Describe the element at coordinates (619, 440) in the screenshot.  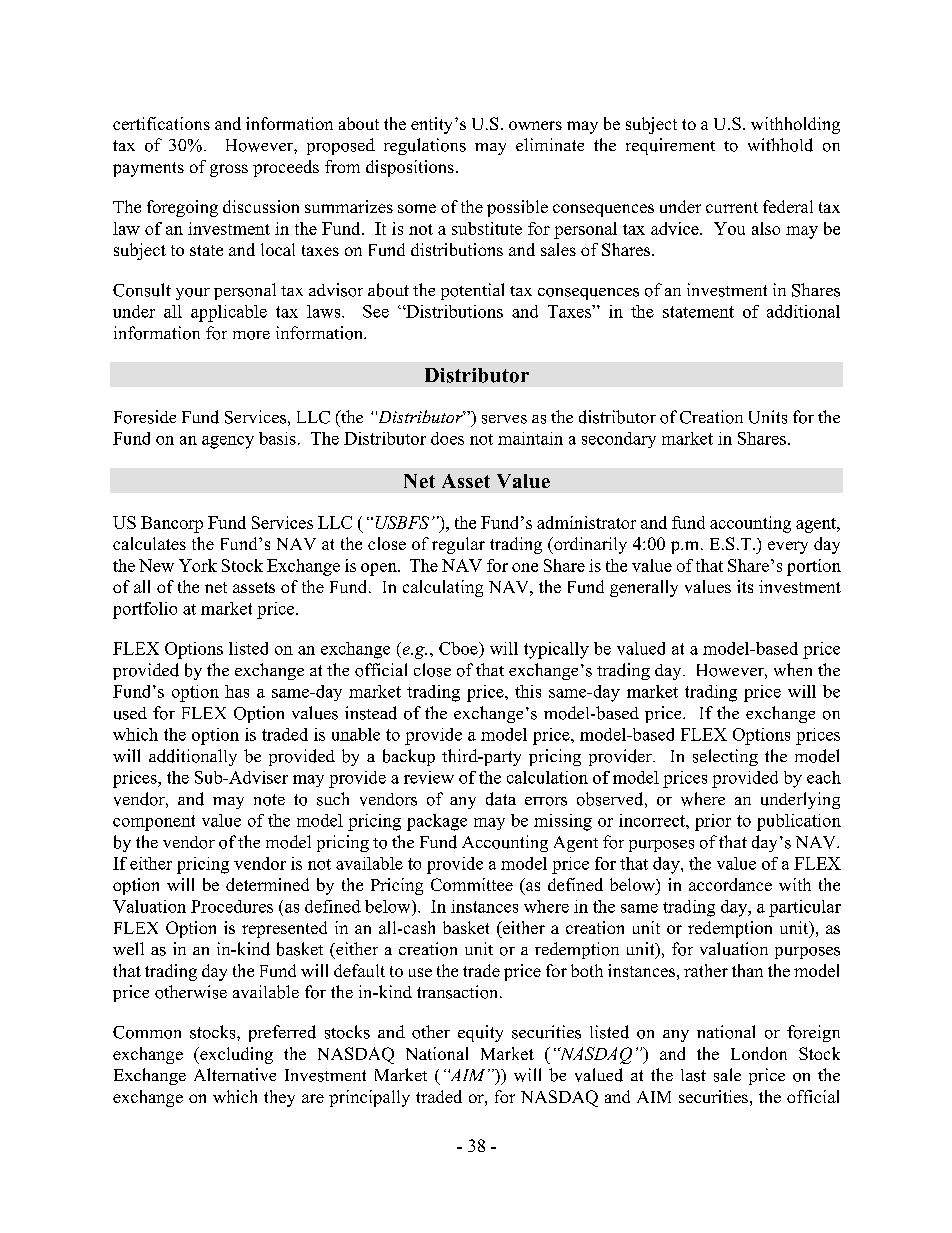
I see `secondary` at that location.
